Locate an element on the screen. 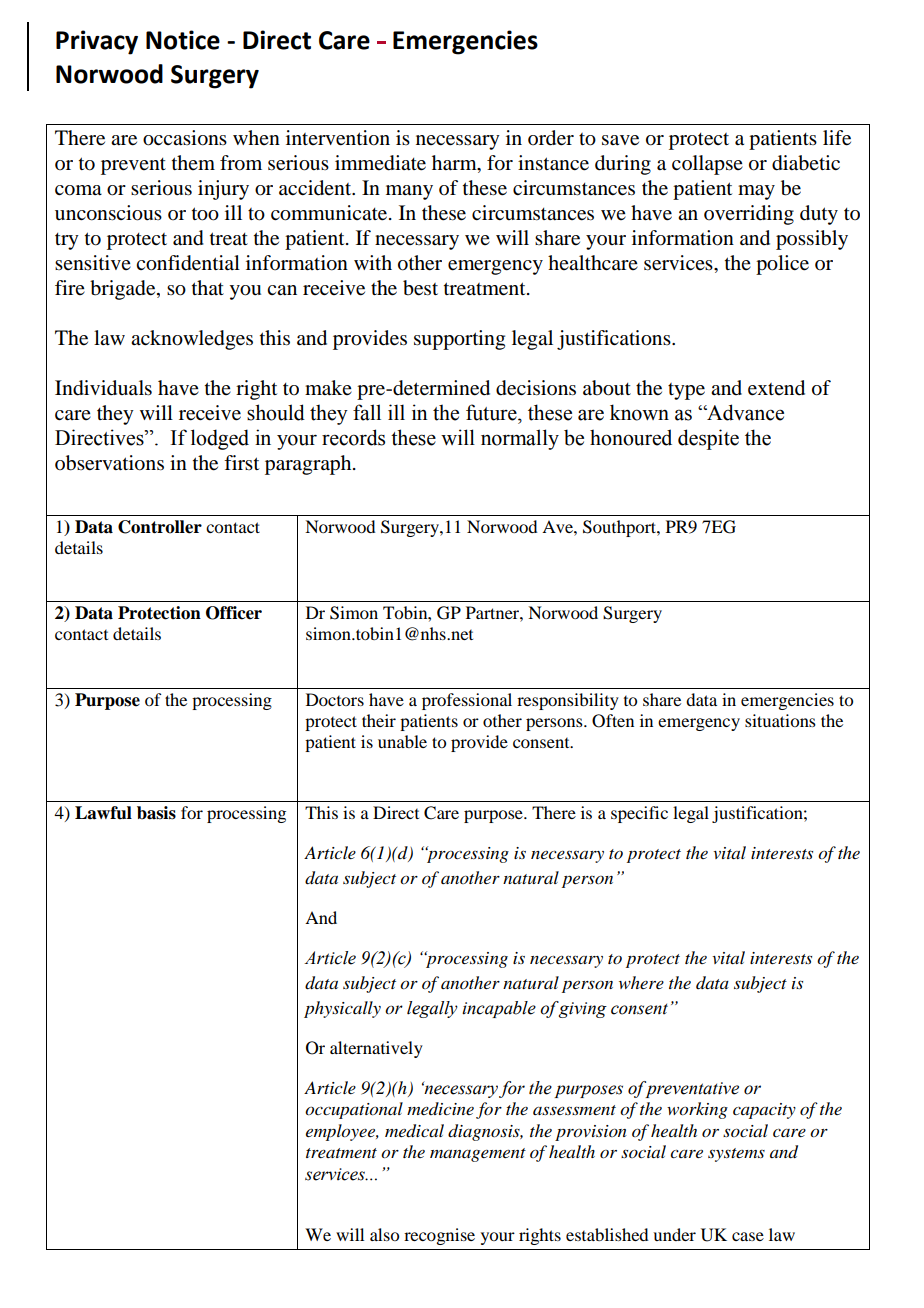  collapse is located at coordinates (707, 165).
